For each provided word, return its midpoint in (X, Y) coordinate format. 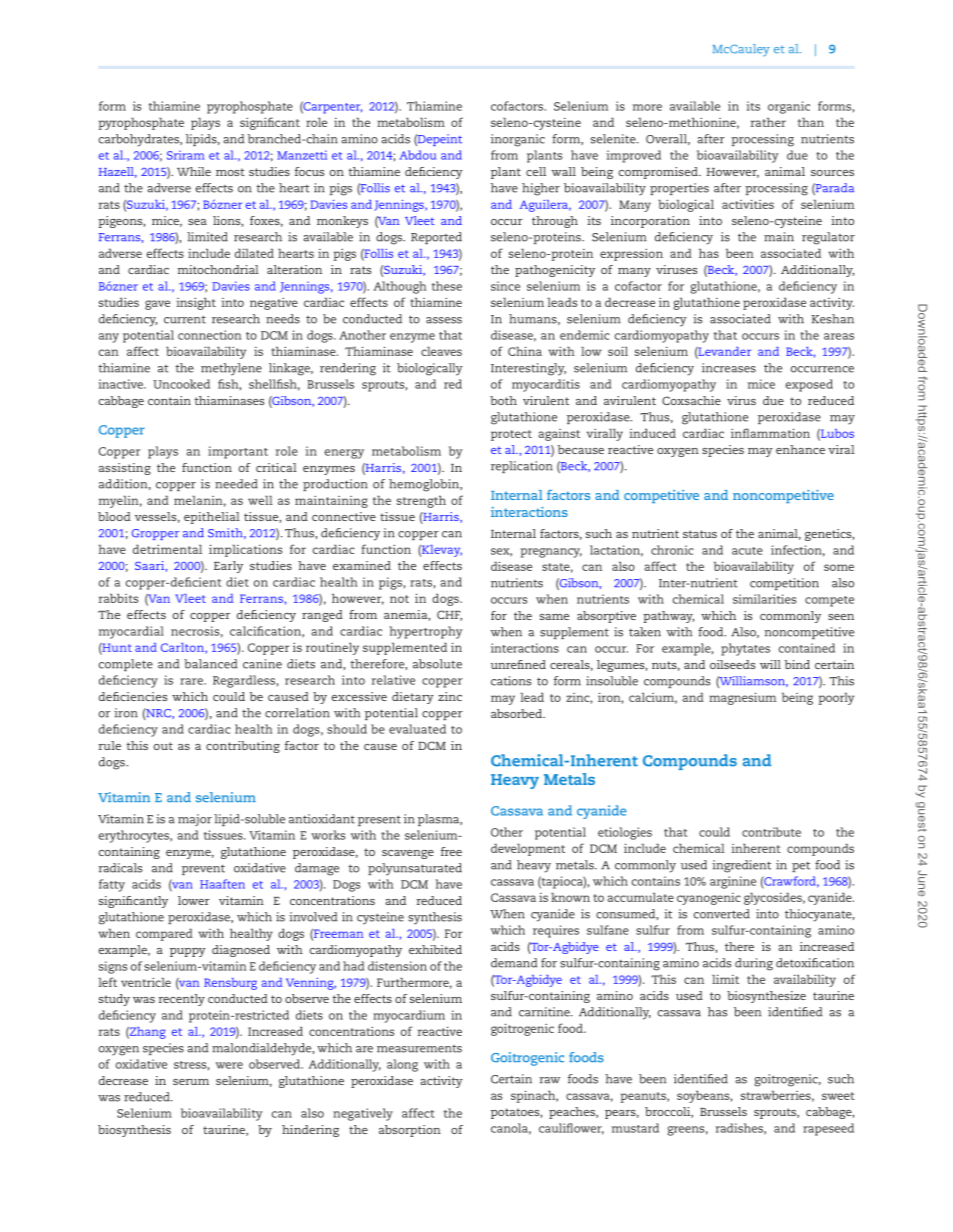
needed (236, 484)
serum (191, 1082)
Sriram (185, 155)
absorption (410, 1131)
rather (768, 122)
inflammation (770, 433)
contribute (771, 832)
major (195, 820)
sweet (838, 1096)
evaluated (417, 729)
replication (522, 467)
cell (536, 171)
